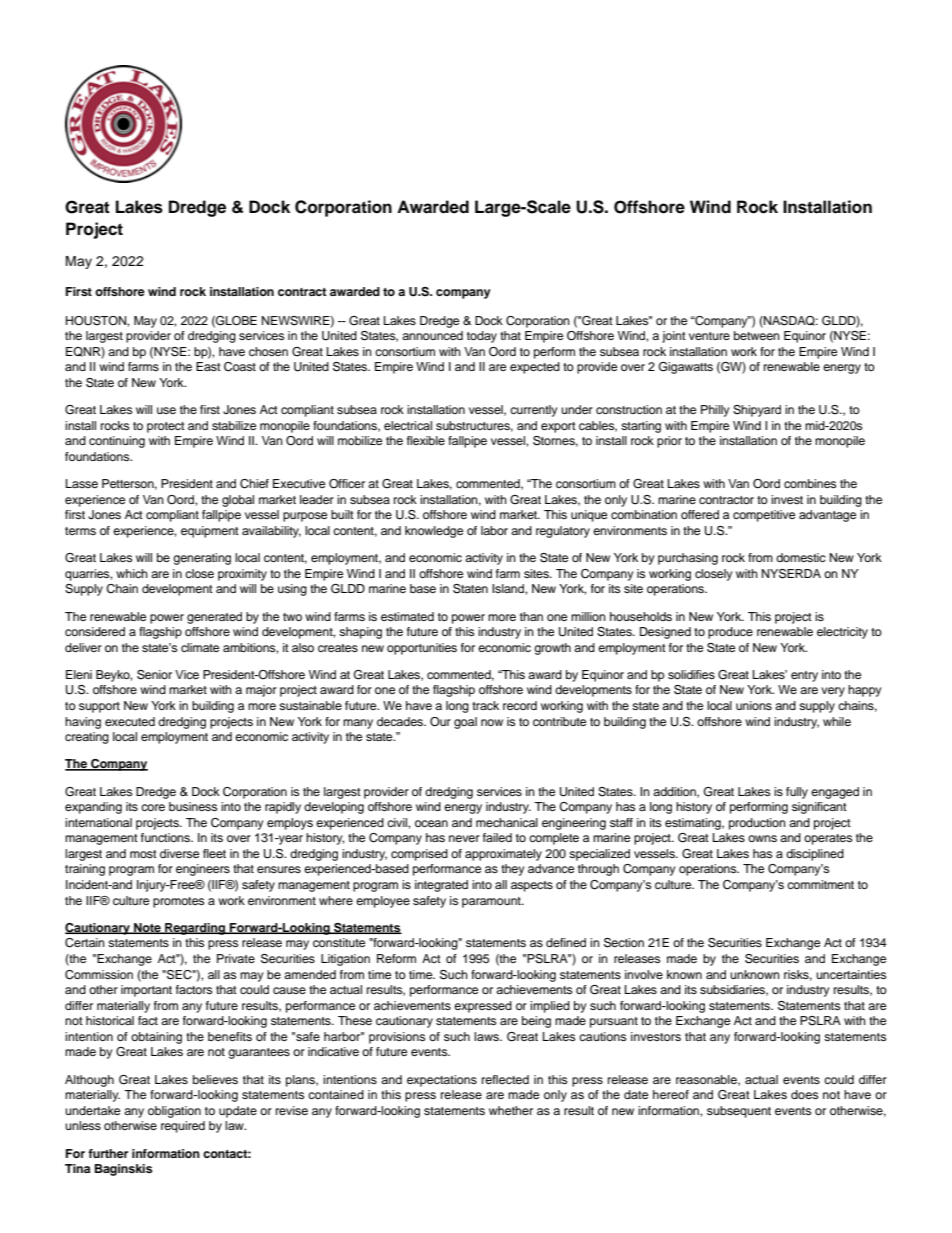 The width and height of the screenshot is (952, 1233). I want to click on promotes, so click(178, 902).
